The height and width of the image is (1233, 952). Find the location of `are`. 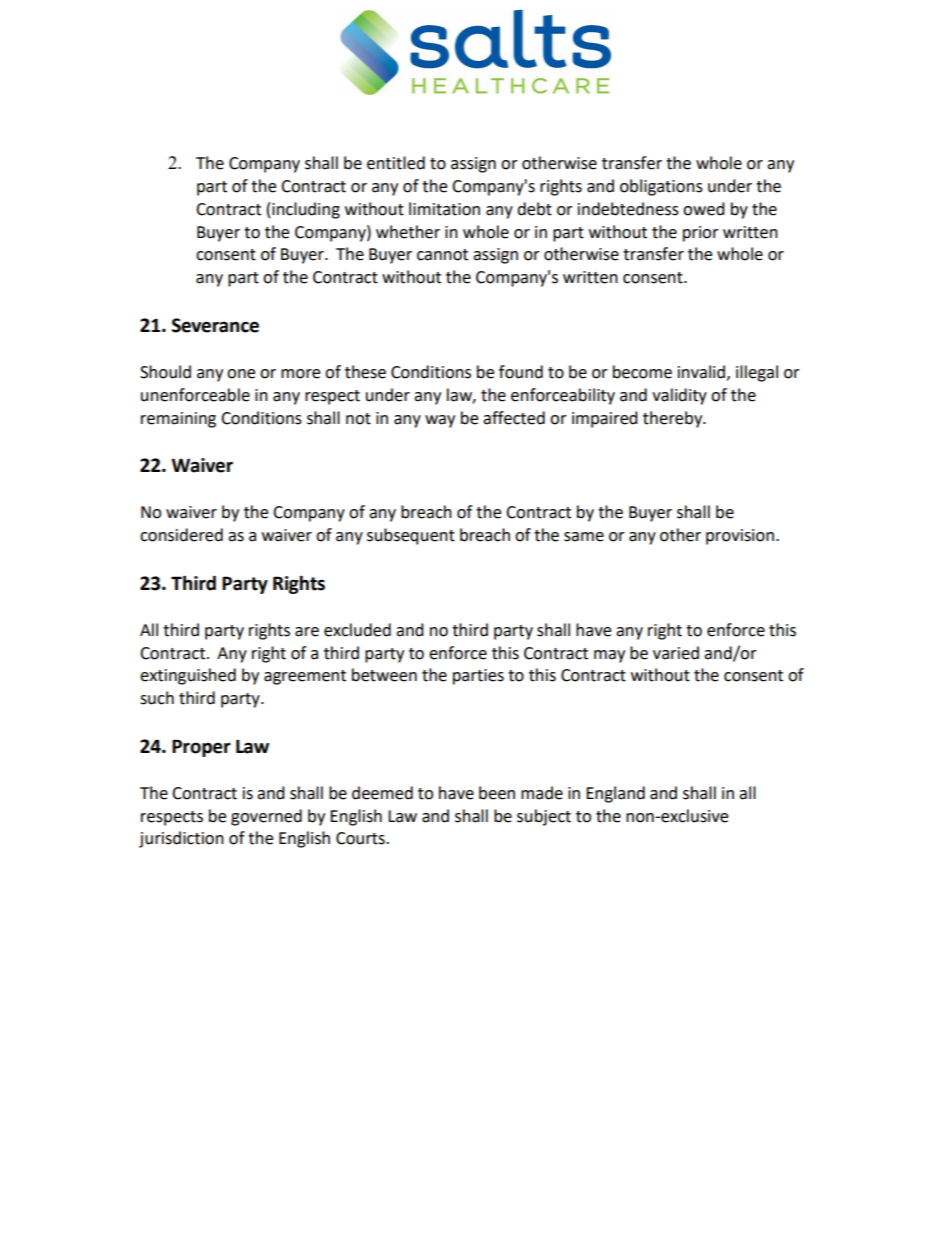

are is located at coordinates (307, 632).
